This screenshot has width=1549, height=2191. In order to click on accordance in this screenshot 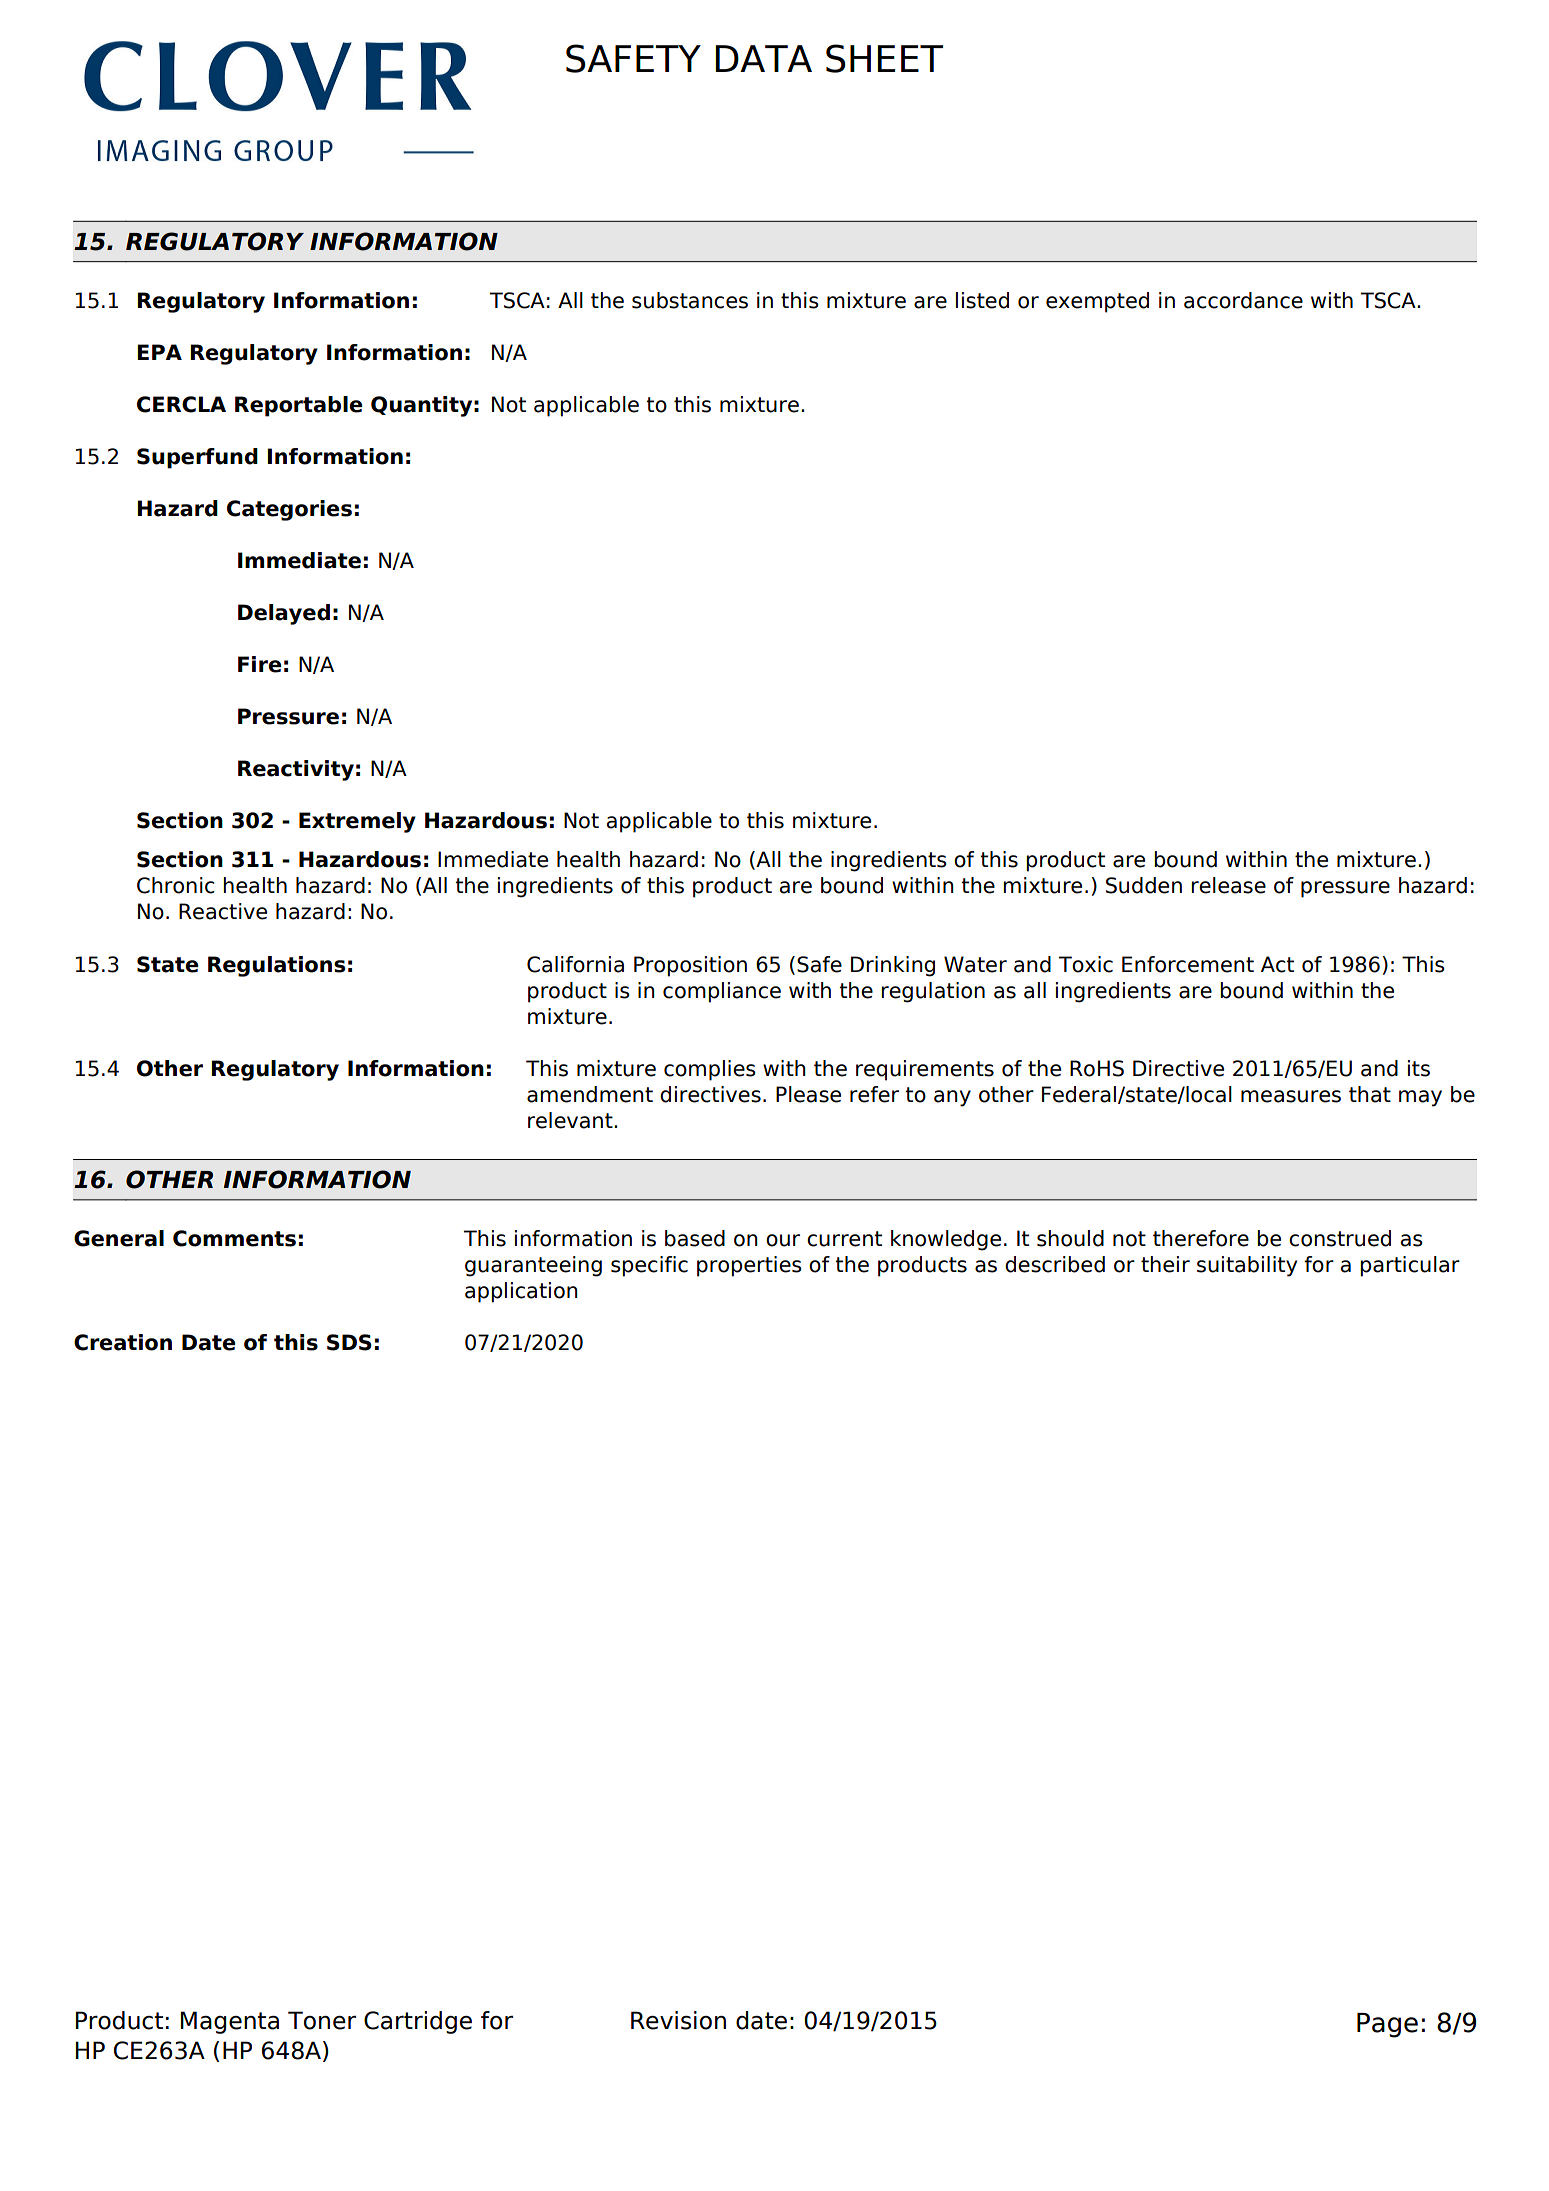, I will do `click(1243, 300)`.
